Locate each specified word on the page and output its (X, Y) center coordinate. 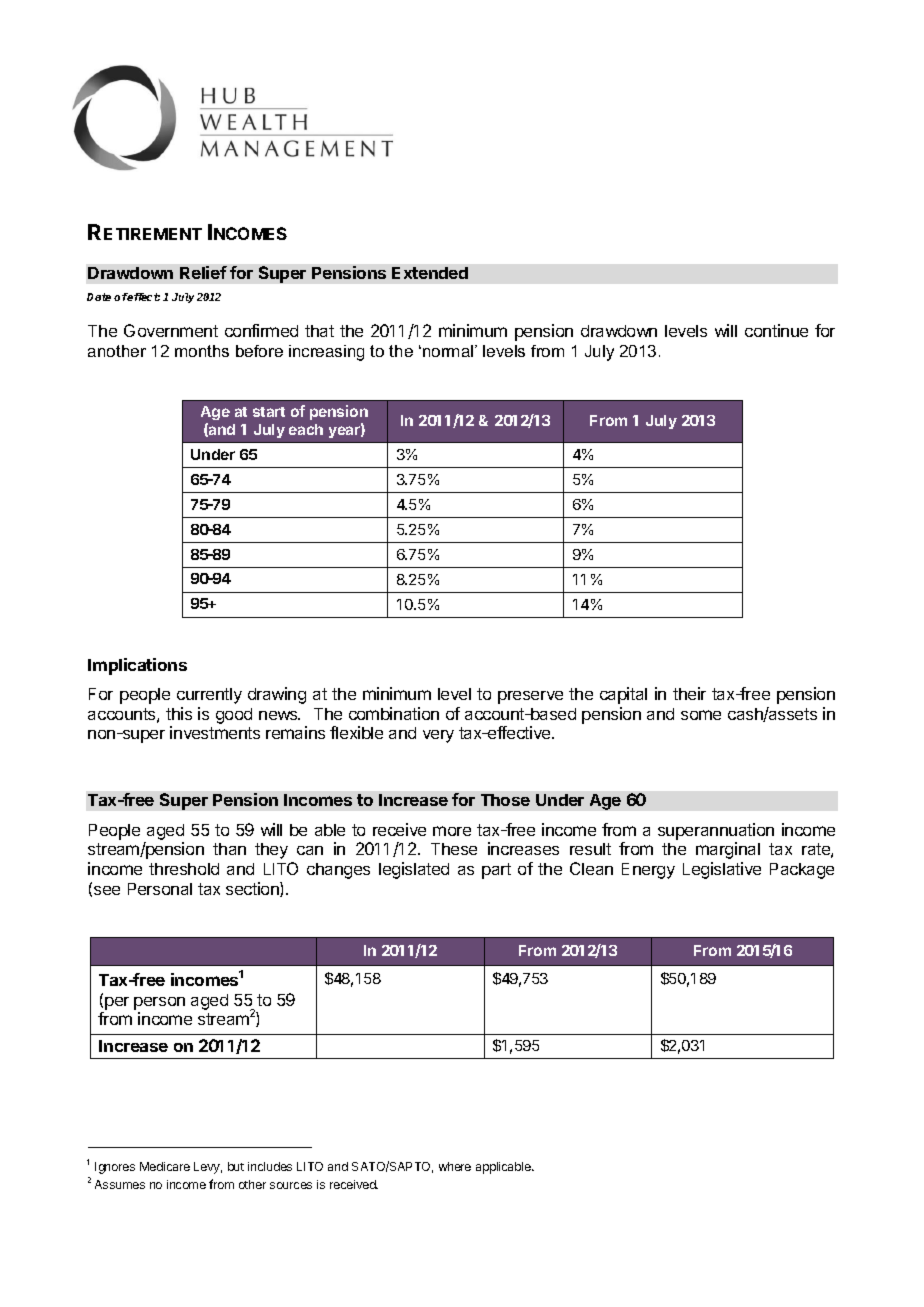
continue (776, 330)
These (454, 849)
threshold (184, 869)
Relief (203, 272)
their (689, 693)
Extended (430, 273)
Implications (137, 666)
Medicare (165, 1166)
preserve (530, 697)
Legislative (722, 870)
